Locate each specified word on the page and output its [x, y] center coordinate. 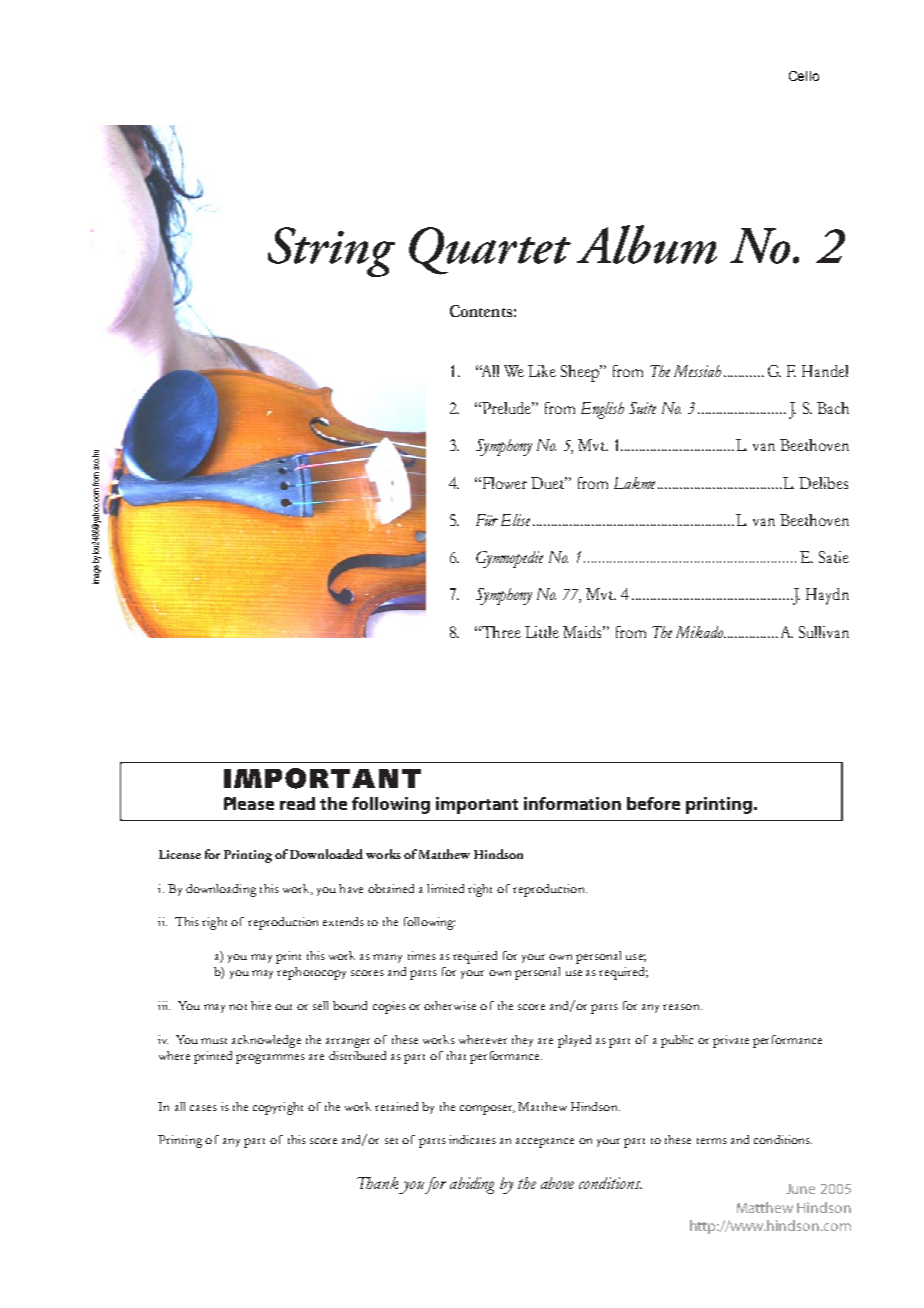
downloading [221, 890]
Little [542, 632]
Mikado [699, 632]
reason [682, 1007]
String [331, 252]
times [422, 955]
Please [249, 803]
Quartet [490, 251]
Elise [515, 520]
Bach [833, 408]
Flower [505, 483]
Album [647, 244]
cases [203, 1108]
